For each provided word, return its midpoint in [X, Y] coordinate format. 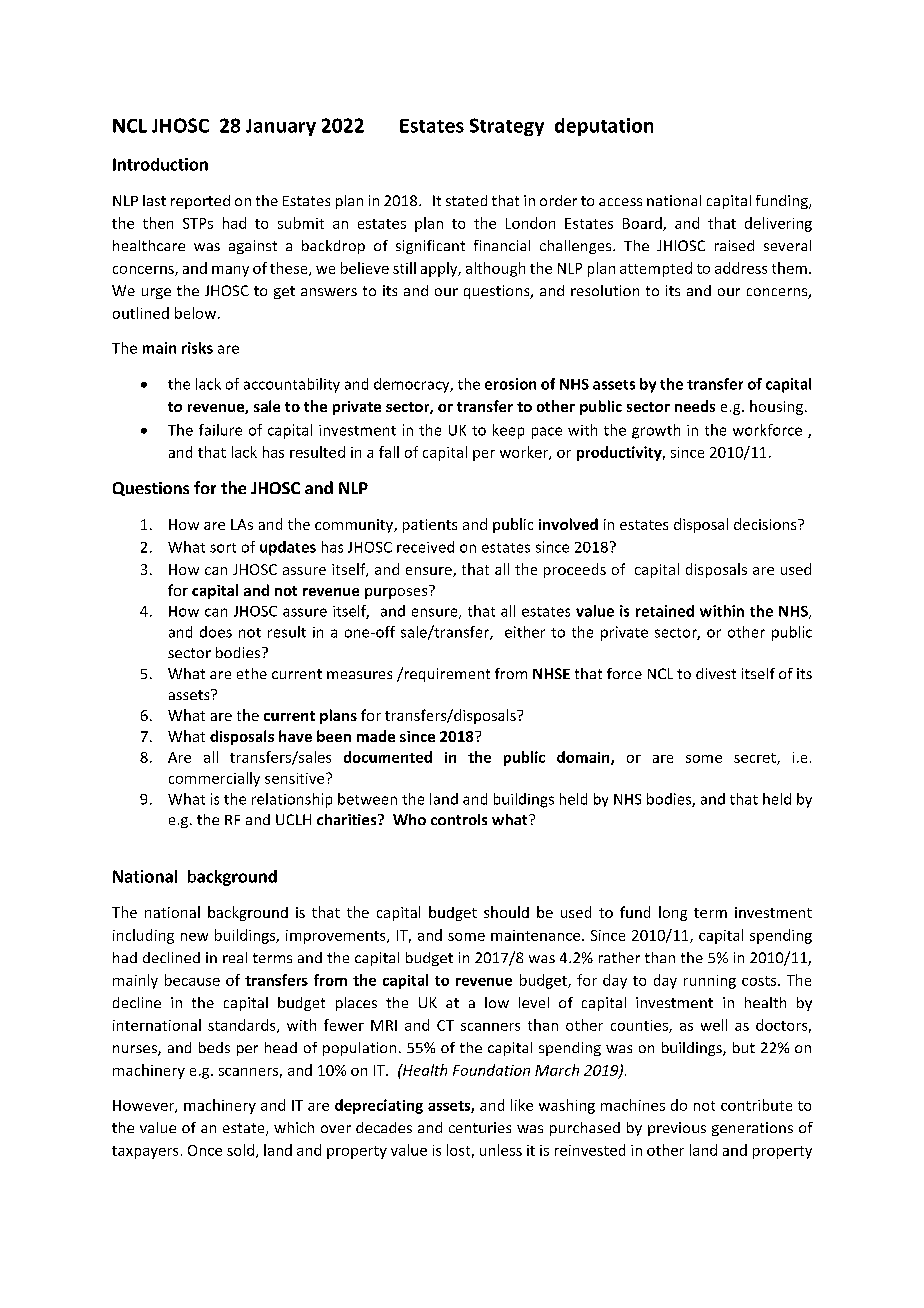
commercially [214, 779]
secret [756, 759]
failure [220, 430]
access [620, 202]
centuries [480, 1127]
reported [200, 202]
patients [430, 526]
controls [459, 819]
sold [240, 1150]
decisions [766, 524]
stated [466, 200]
